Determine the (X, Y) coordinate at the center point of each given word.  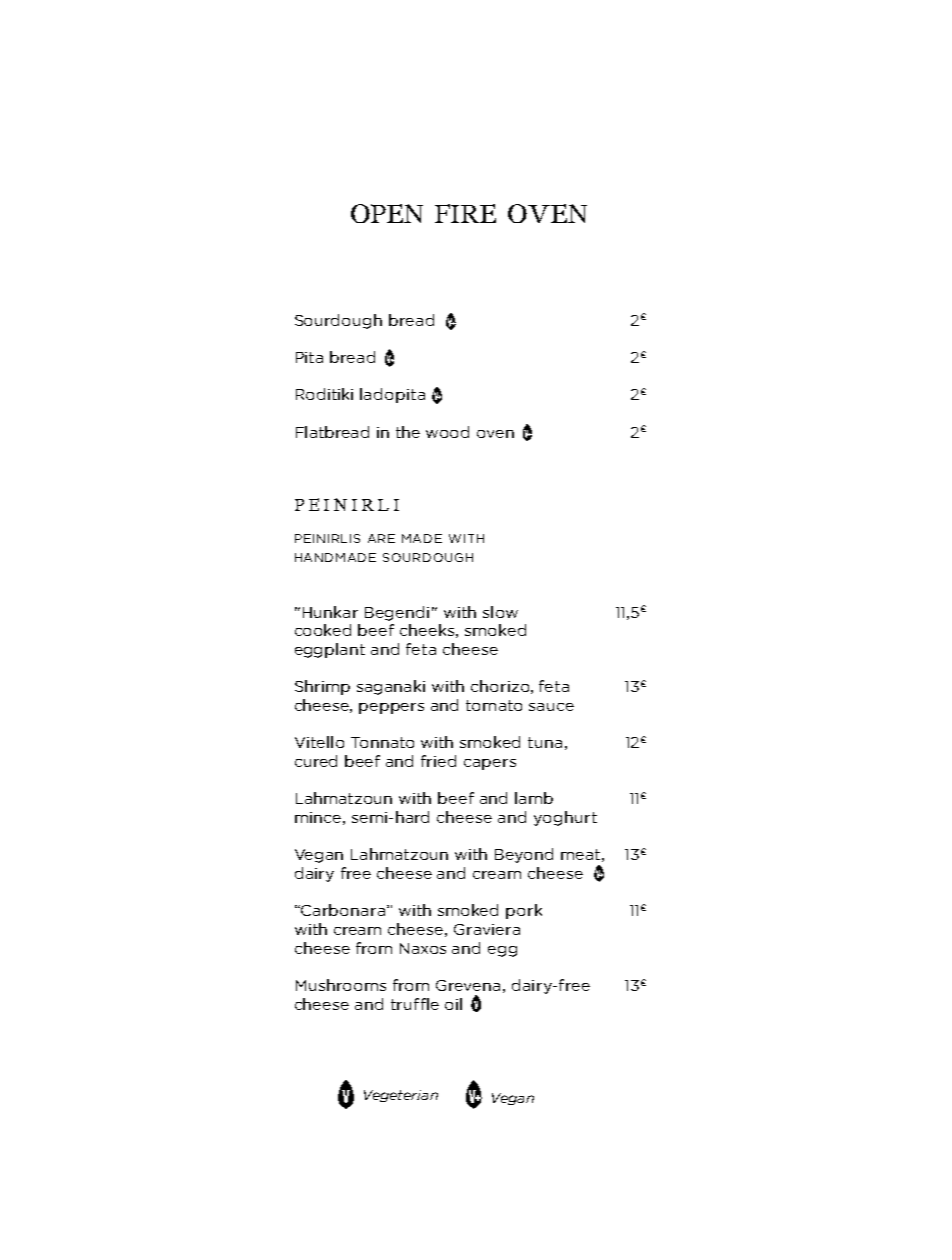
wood (447, 432)
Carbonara (344, 910)
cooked (323, 630)
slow (500, 612)
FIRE (465, 213)
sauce (551, 707)
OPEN (387, 213)
